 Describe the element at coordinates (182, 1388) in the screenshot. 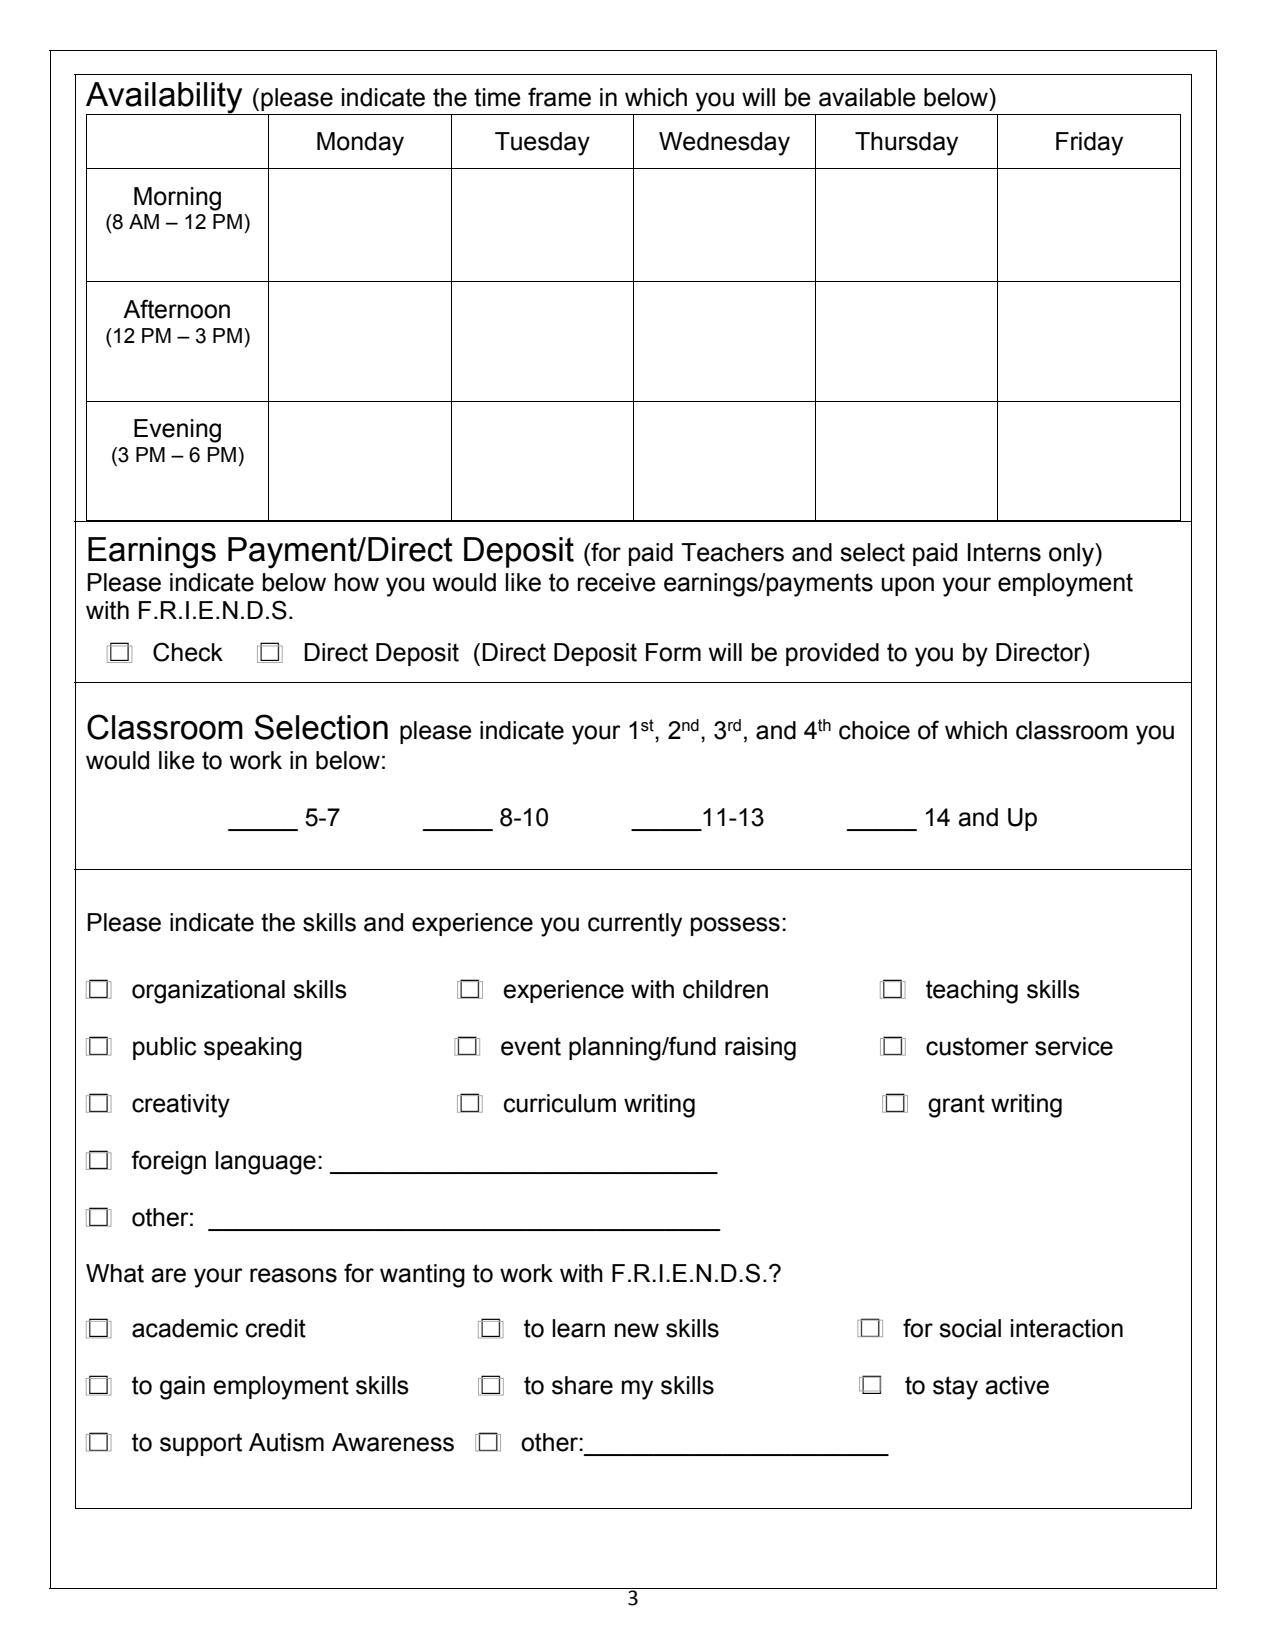

I see `gain` at that location.
